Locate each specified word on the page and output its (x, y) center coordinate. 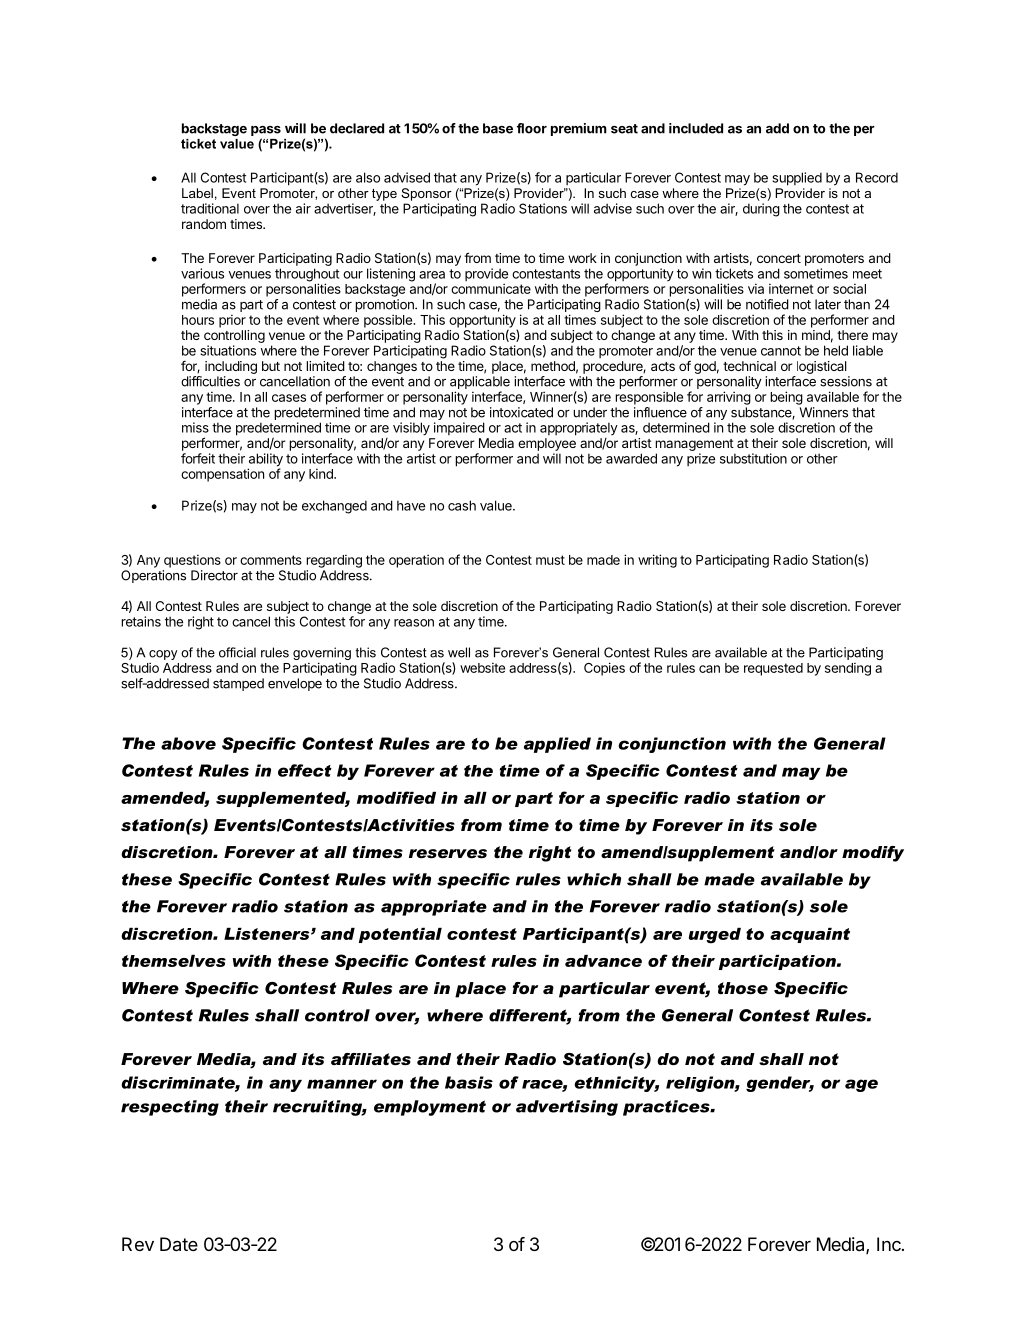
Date (179, 1244)
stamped (238, 684)
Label (197, 193)
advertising (567, 1108)
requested (773, 669)
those (743, 988)
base (498, 128)
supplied (797, 179)
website (482, 667)
